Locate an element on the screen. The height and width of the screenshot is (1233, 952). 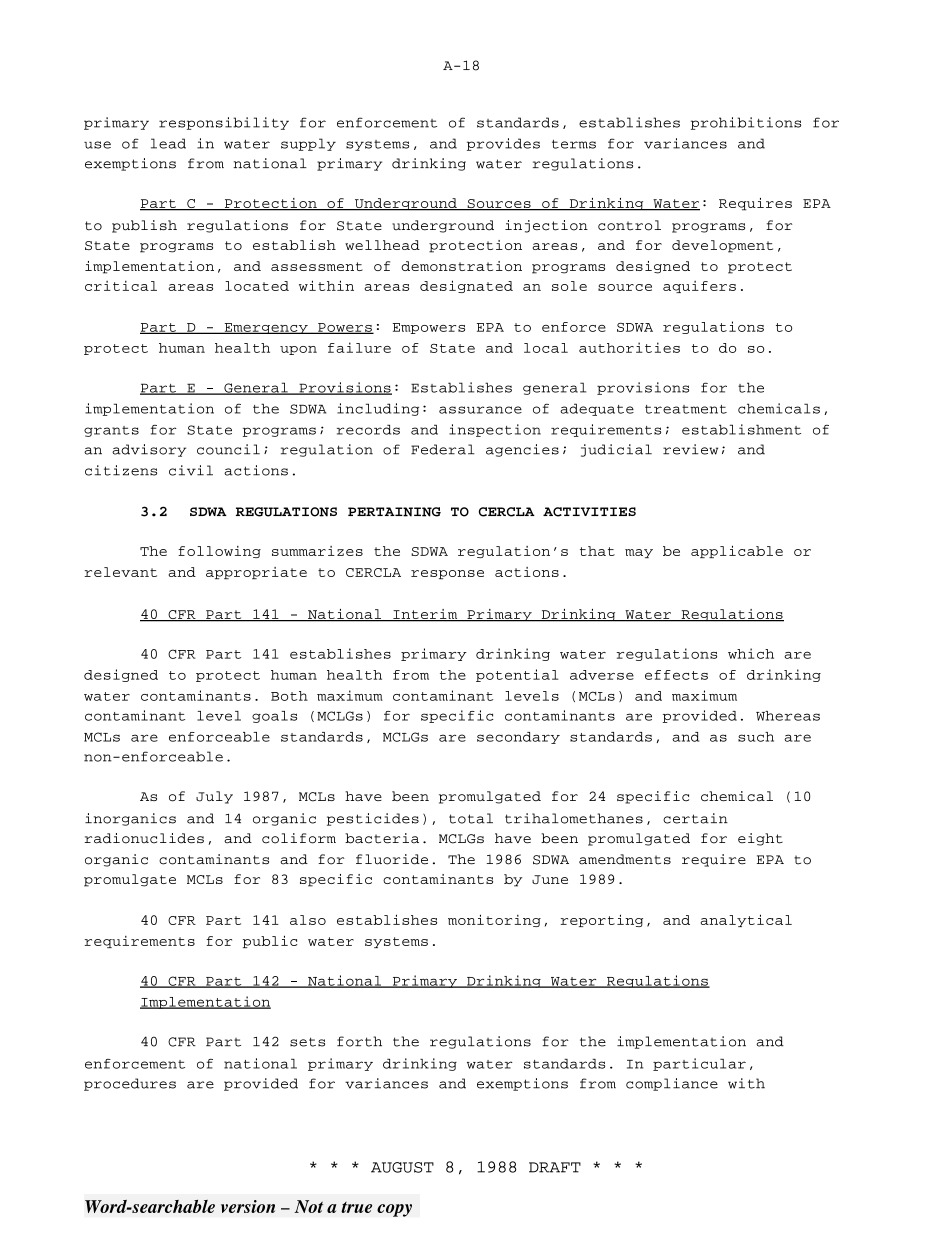
goals is located at coordinates (274, 717).
